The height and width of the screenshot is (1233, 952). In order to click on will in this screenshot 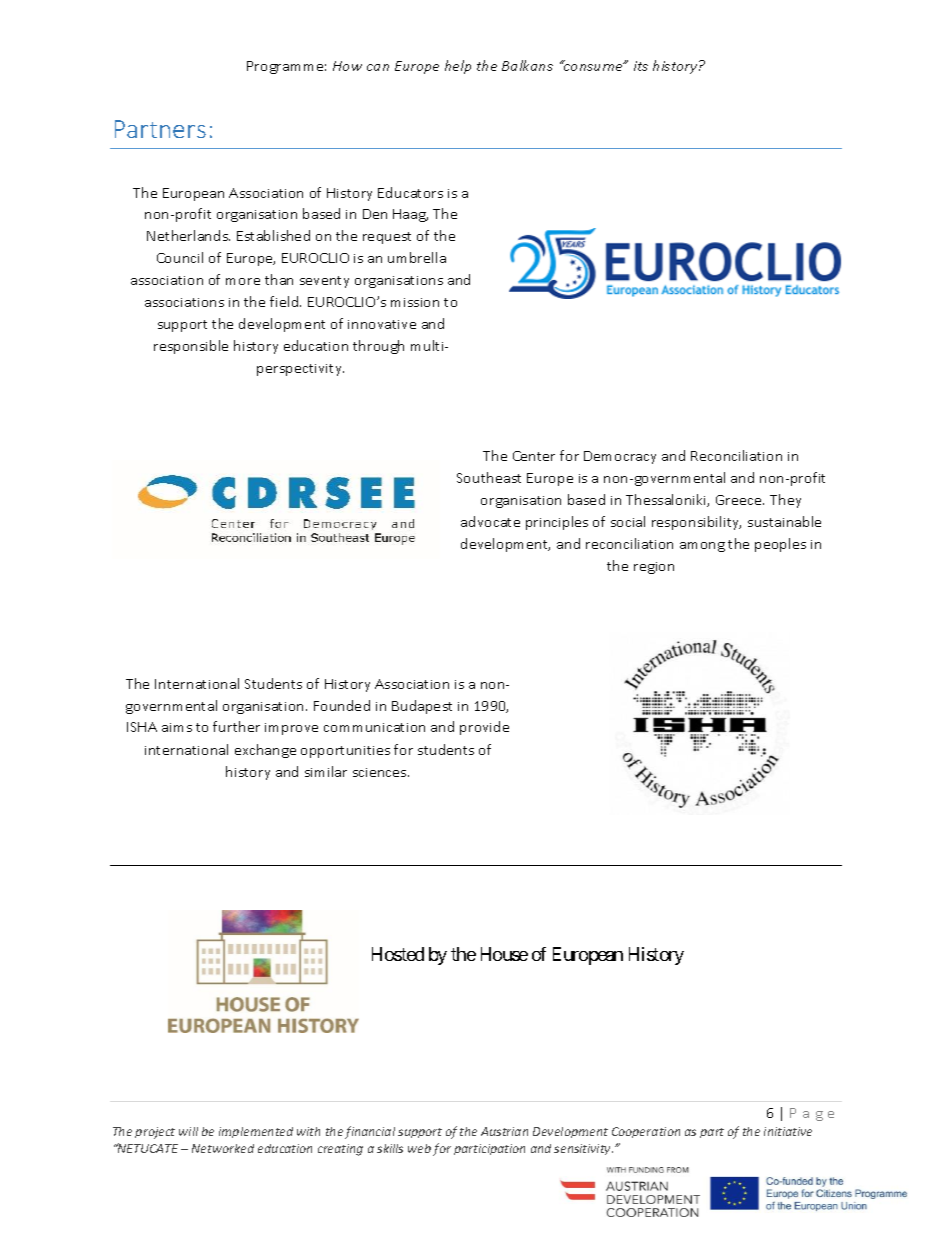, I will do `click(188, 1131)`.
